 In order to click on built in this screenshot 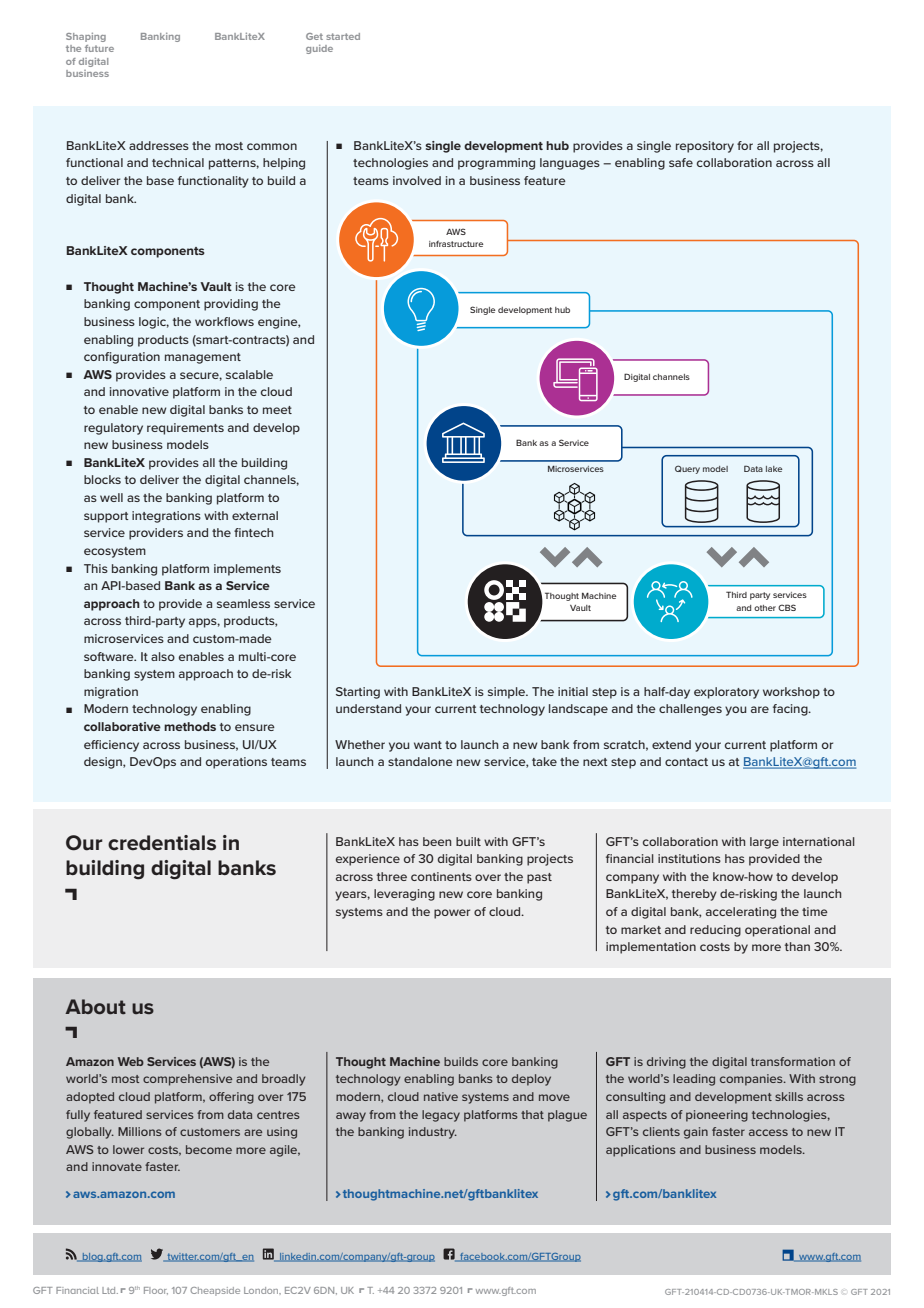, I will do `click(468, 841)`.
